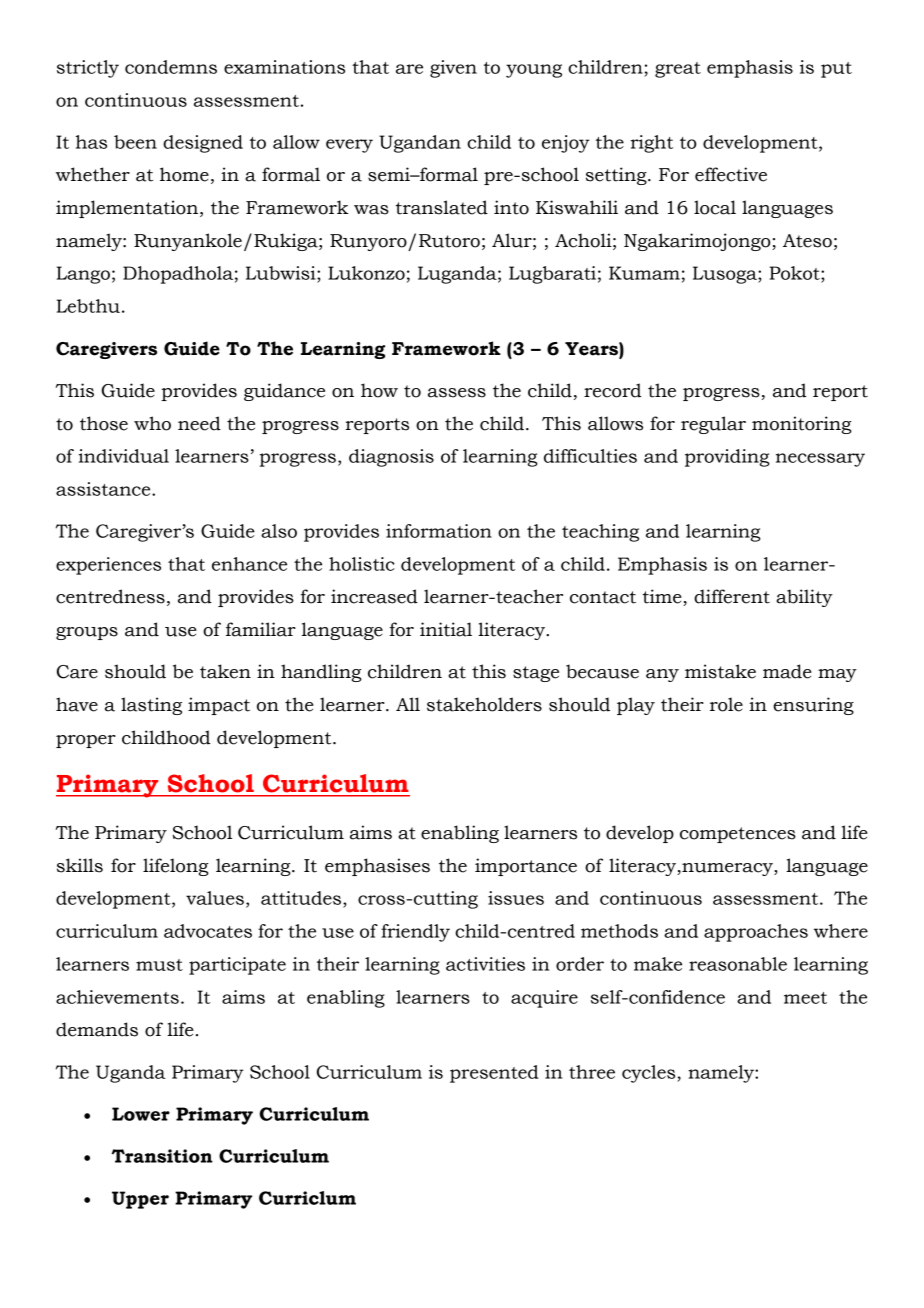  Describe the element at coordinates (171, 67) in the image. I see `condemns` at that location.
